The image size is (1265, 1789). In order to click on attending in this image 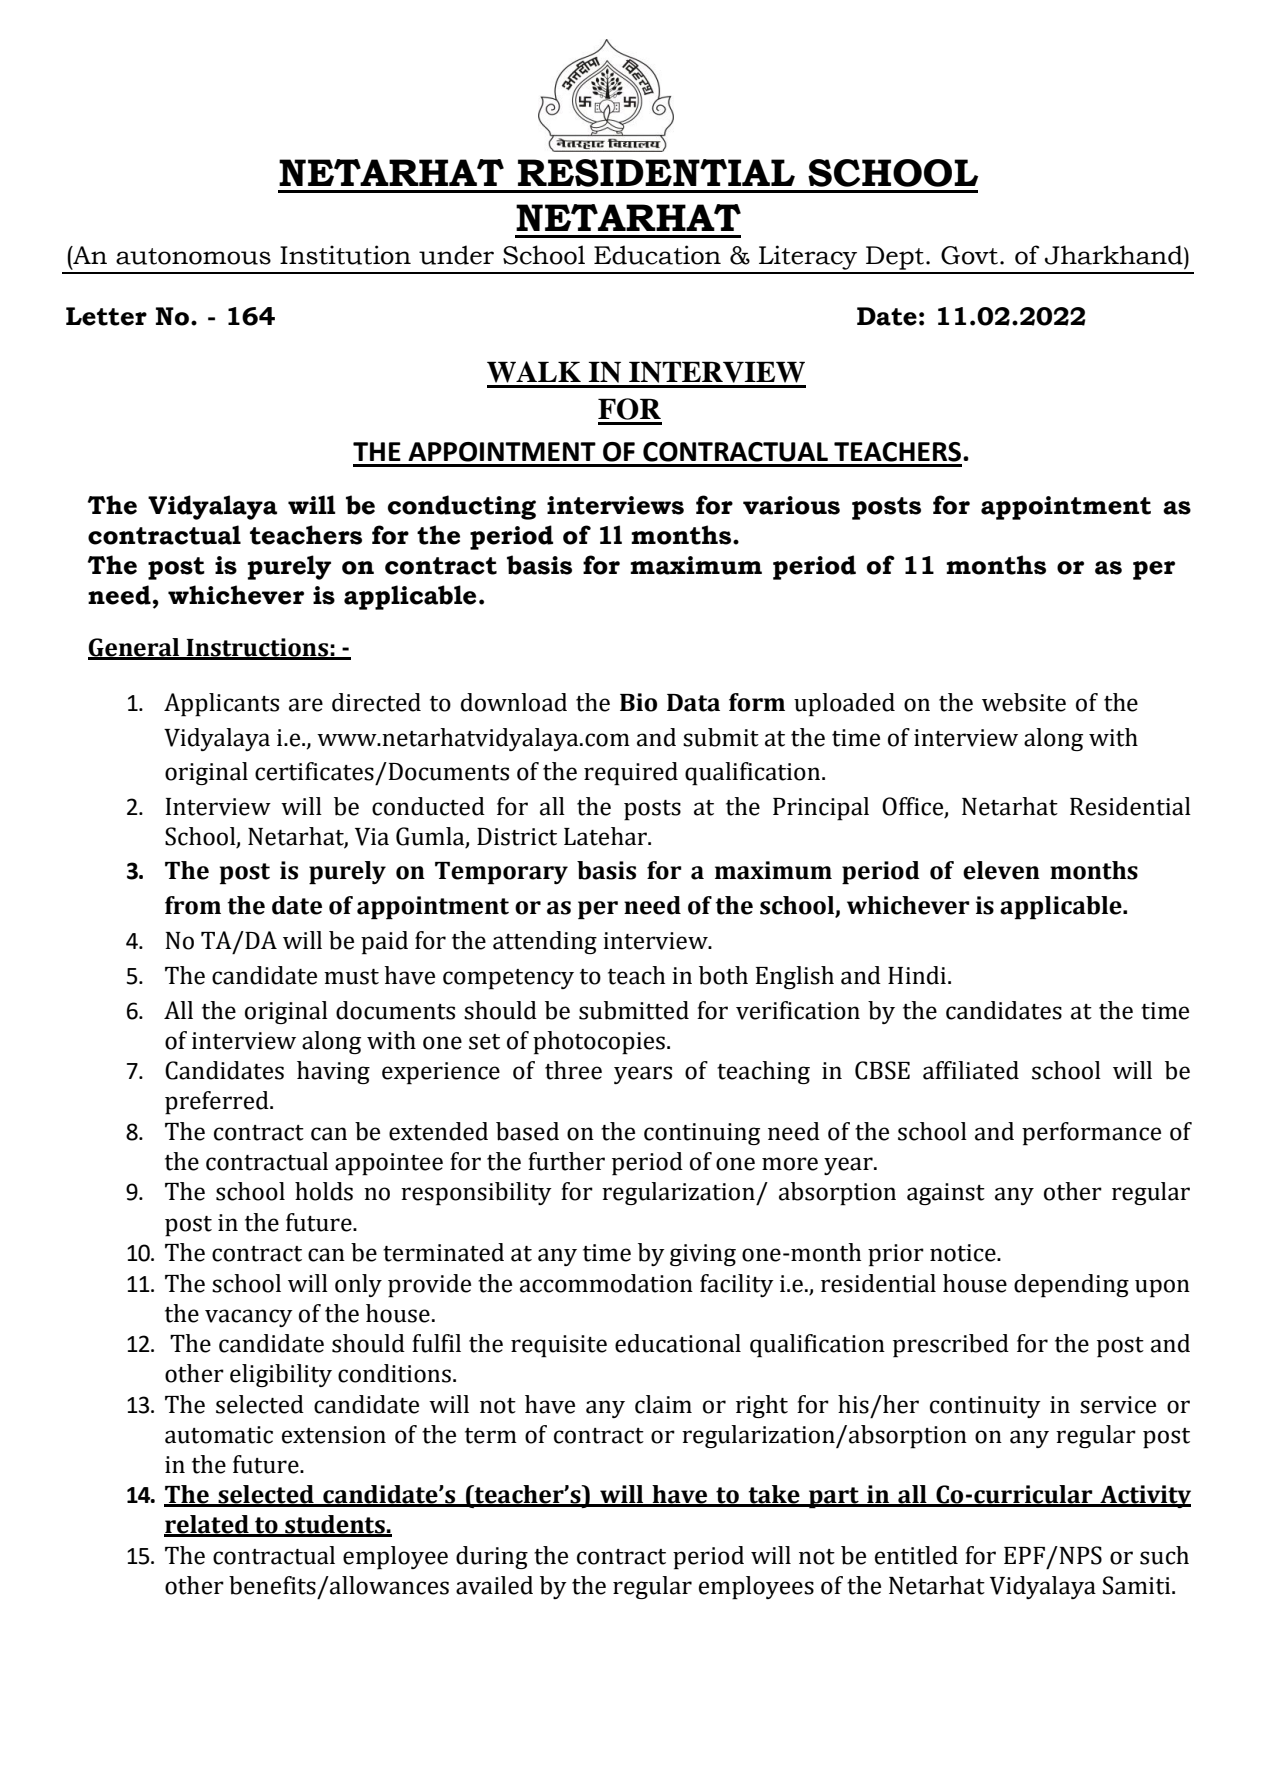, I will do `click(545, 942)`.
